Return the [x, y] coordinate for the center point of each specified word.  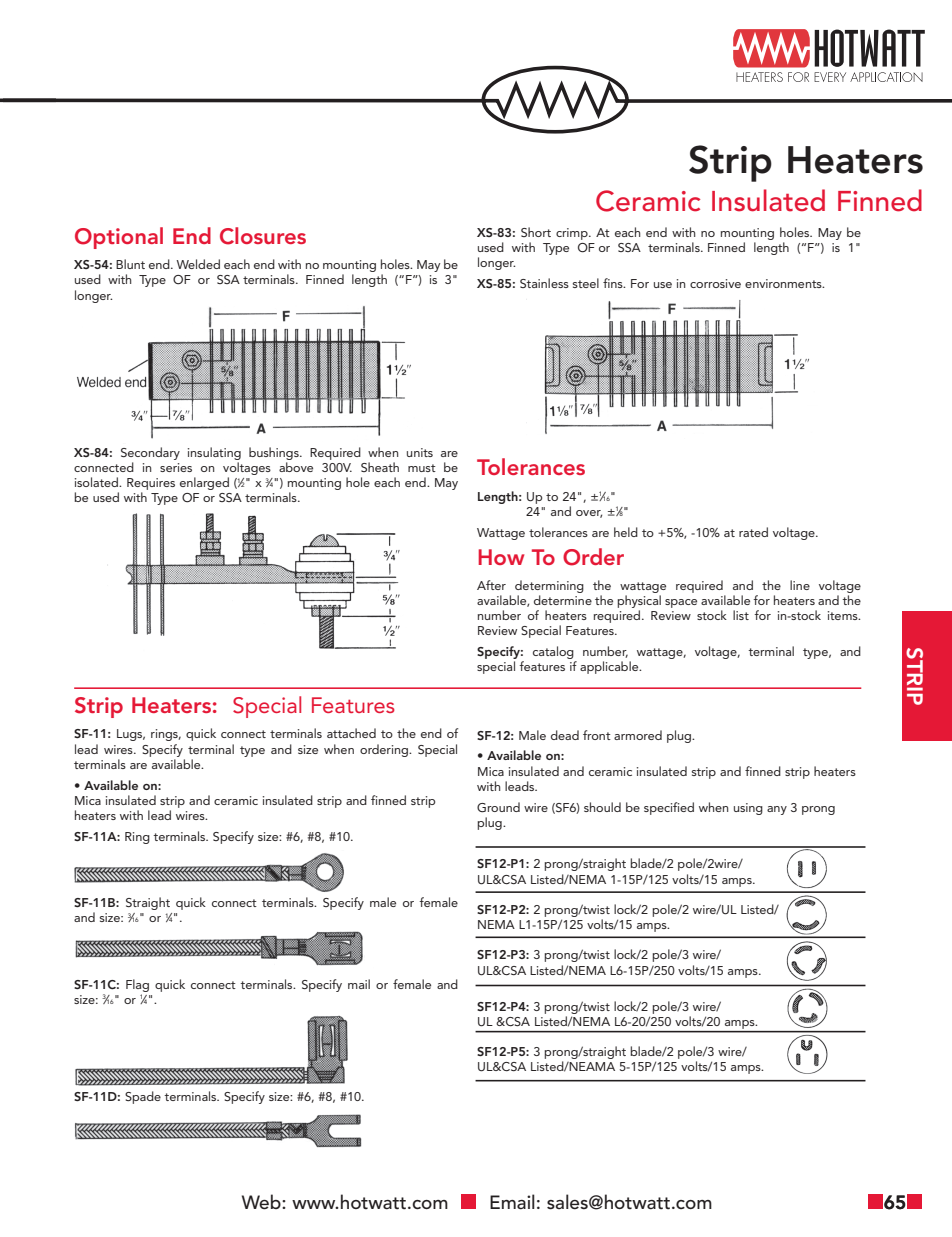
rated [753, 532]
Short [536, 232]
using [748, 809]
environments [784, 283]
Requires [151, 485]
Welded [198, 264]
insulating [214, 453]
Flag [137, 985]
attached [351, 733]
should [602, 807]
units [420, 452]
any [777, 810]
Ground [498, 807]
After [491, 585]
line [800, 585]
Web [262, 1202]
